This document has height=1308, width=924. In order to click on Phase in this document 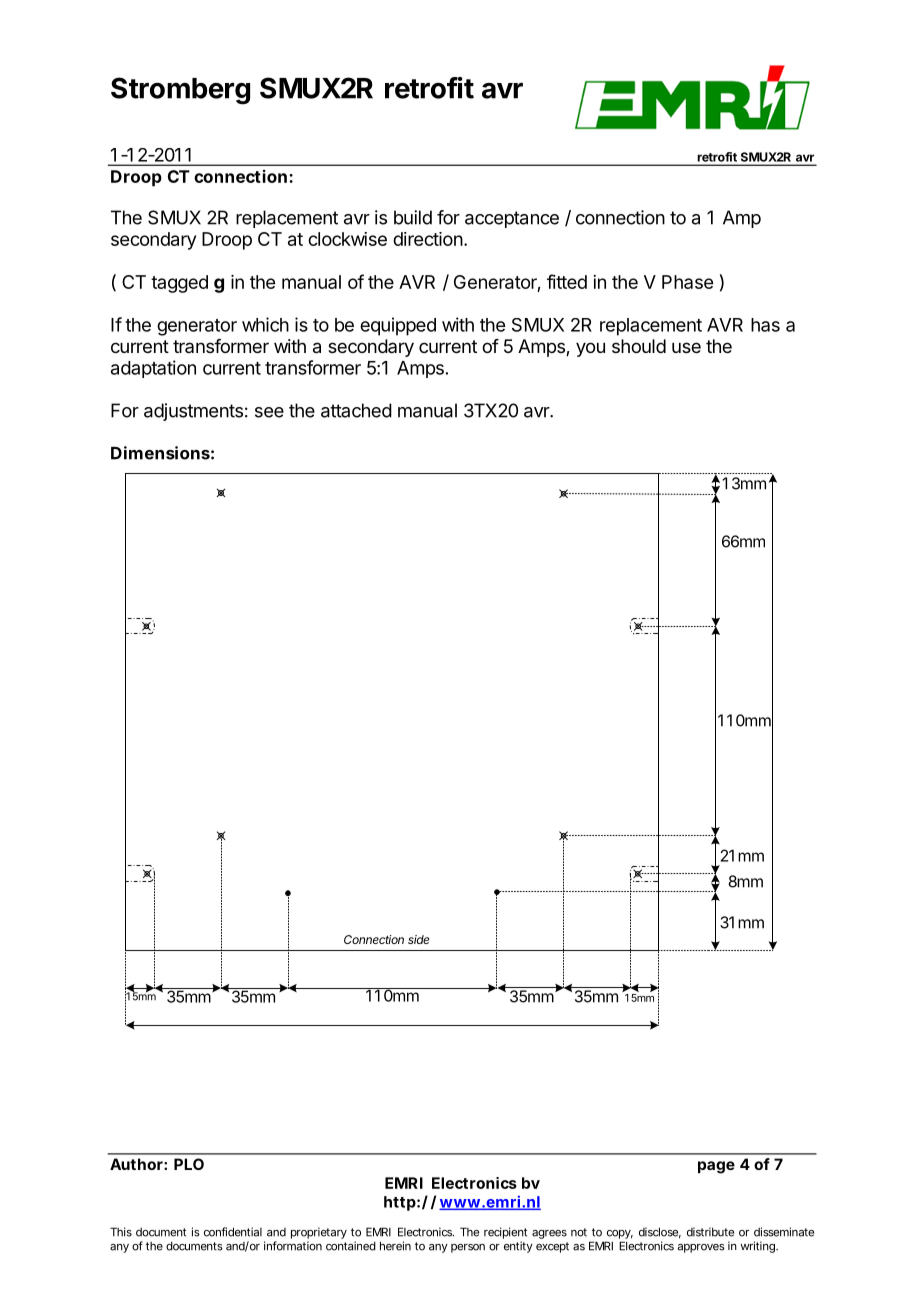, I will do `click(687, 282)`.
